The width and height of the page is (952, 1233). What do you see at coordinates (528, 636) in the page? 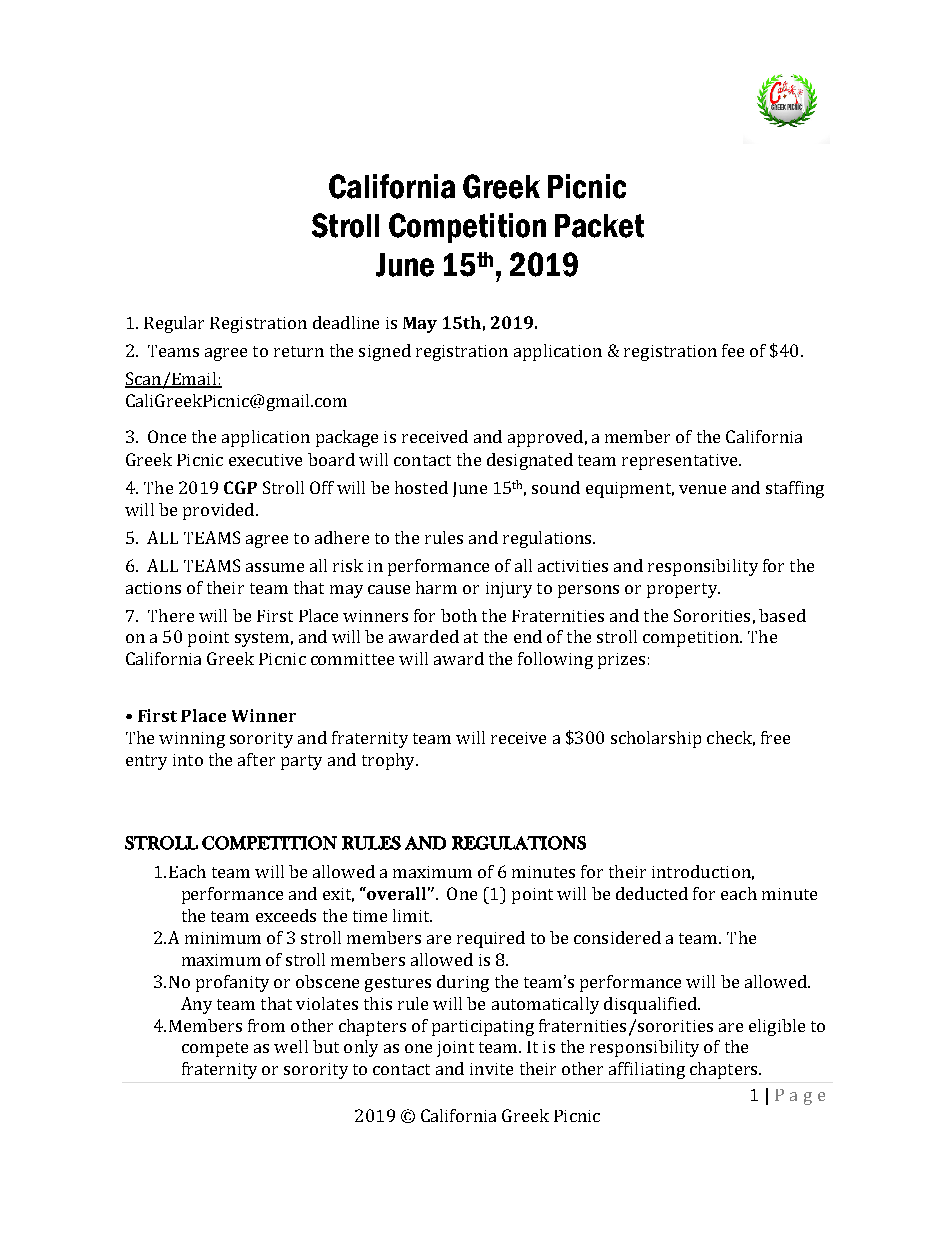
I see `end` at bounding box center [528, 636].
